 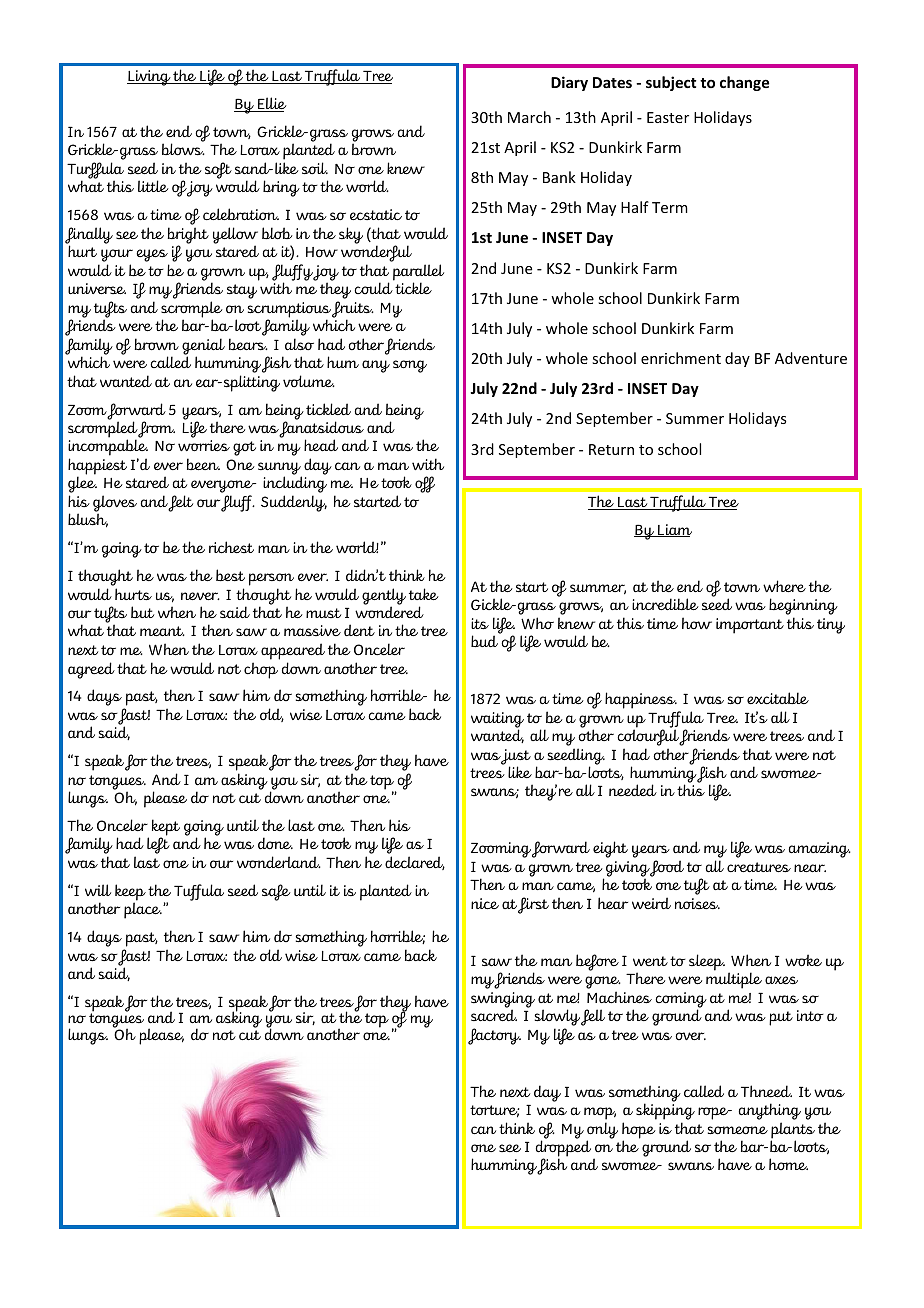 I want to click on Living, so click(x=150, y=78).
